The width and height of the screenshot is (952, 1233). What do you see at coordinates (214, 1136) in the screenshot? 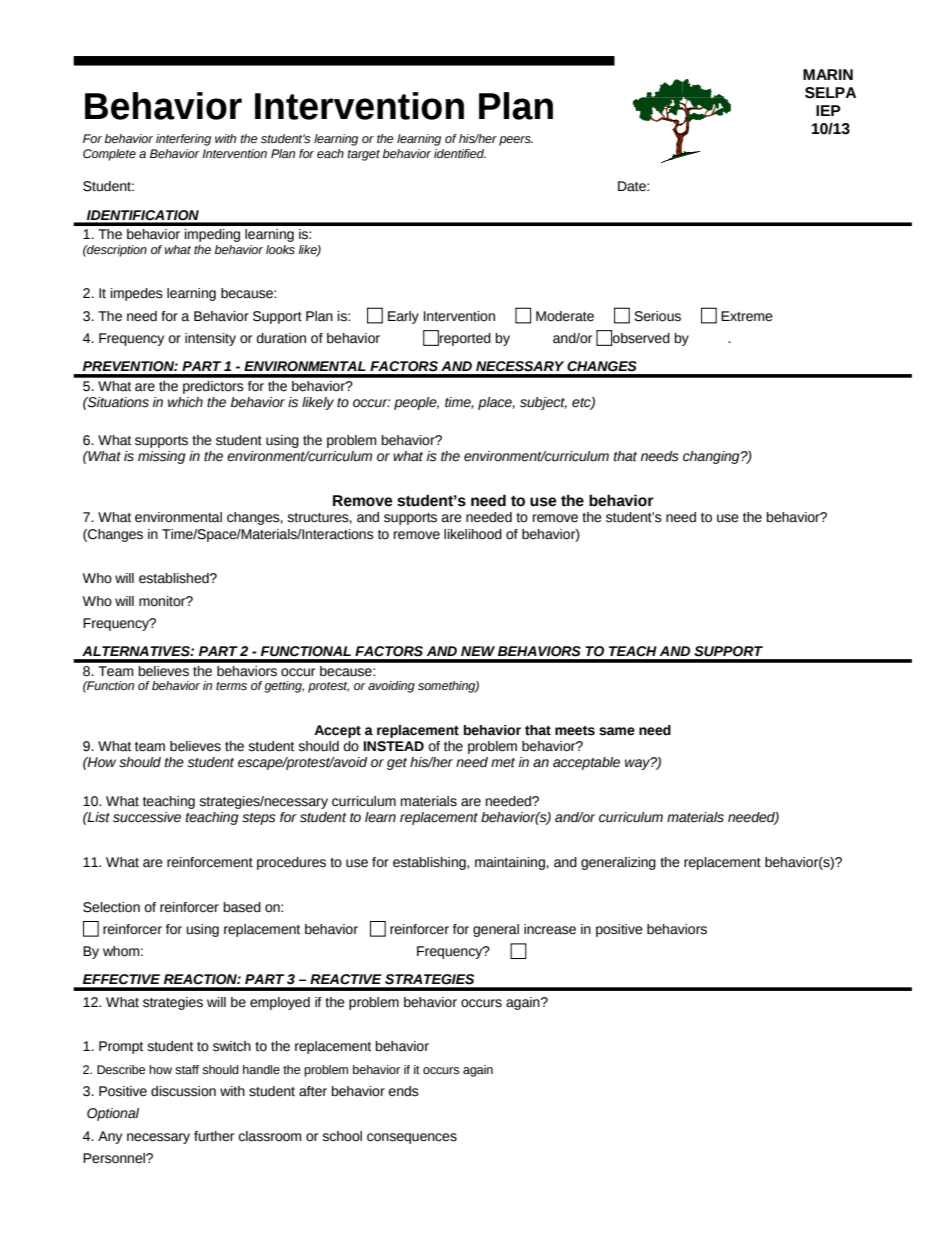
I see `further` at bounding box center [214, 1136].
